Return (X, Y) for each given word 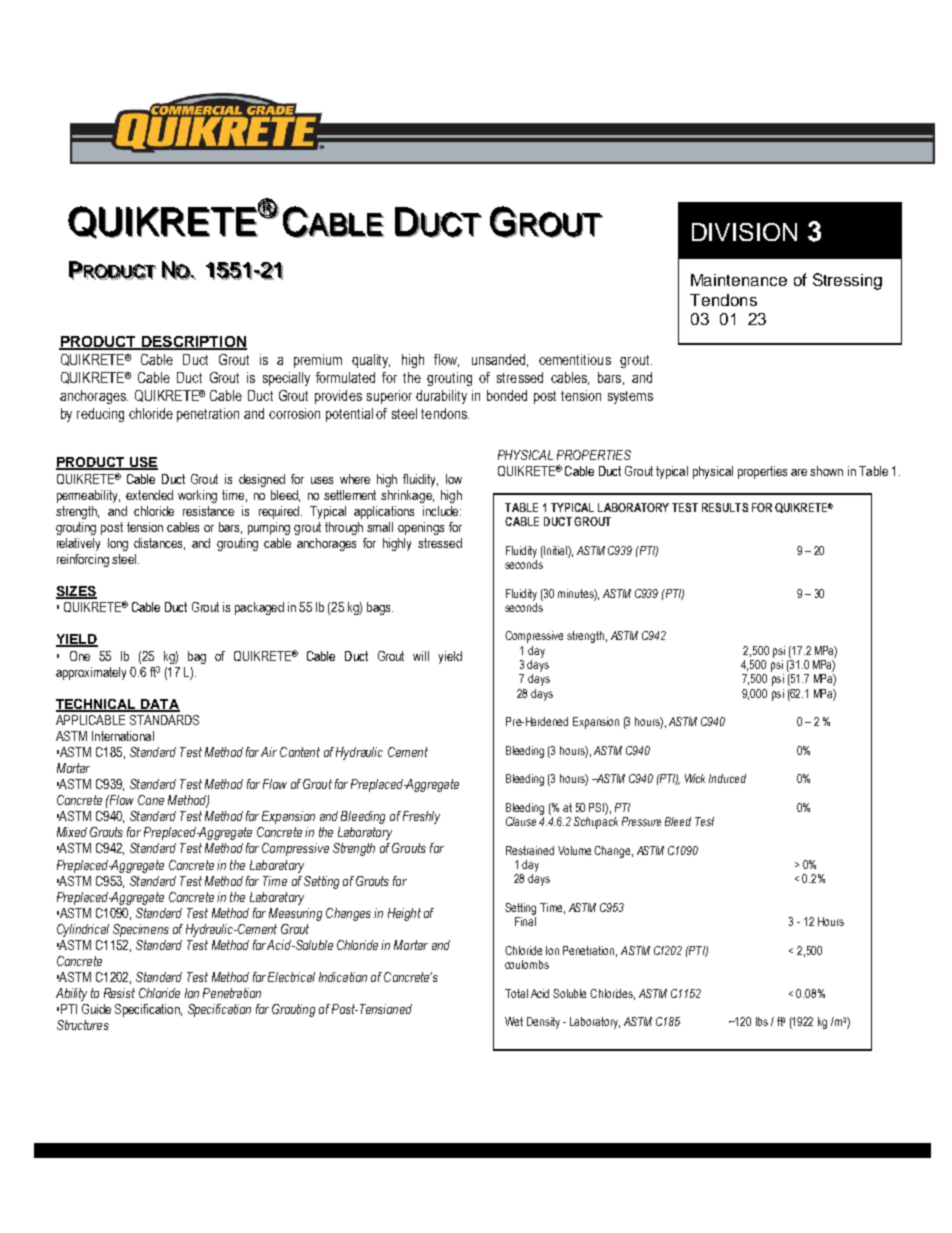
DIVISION (744, 232)
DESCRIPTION (193, 343)
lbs (762, 1021)
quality (371, 361)
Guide (96, 1009)
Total (516, 993)
